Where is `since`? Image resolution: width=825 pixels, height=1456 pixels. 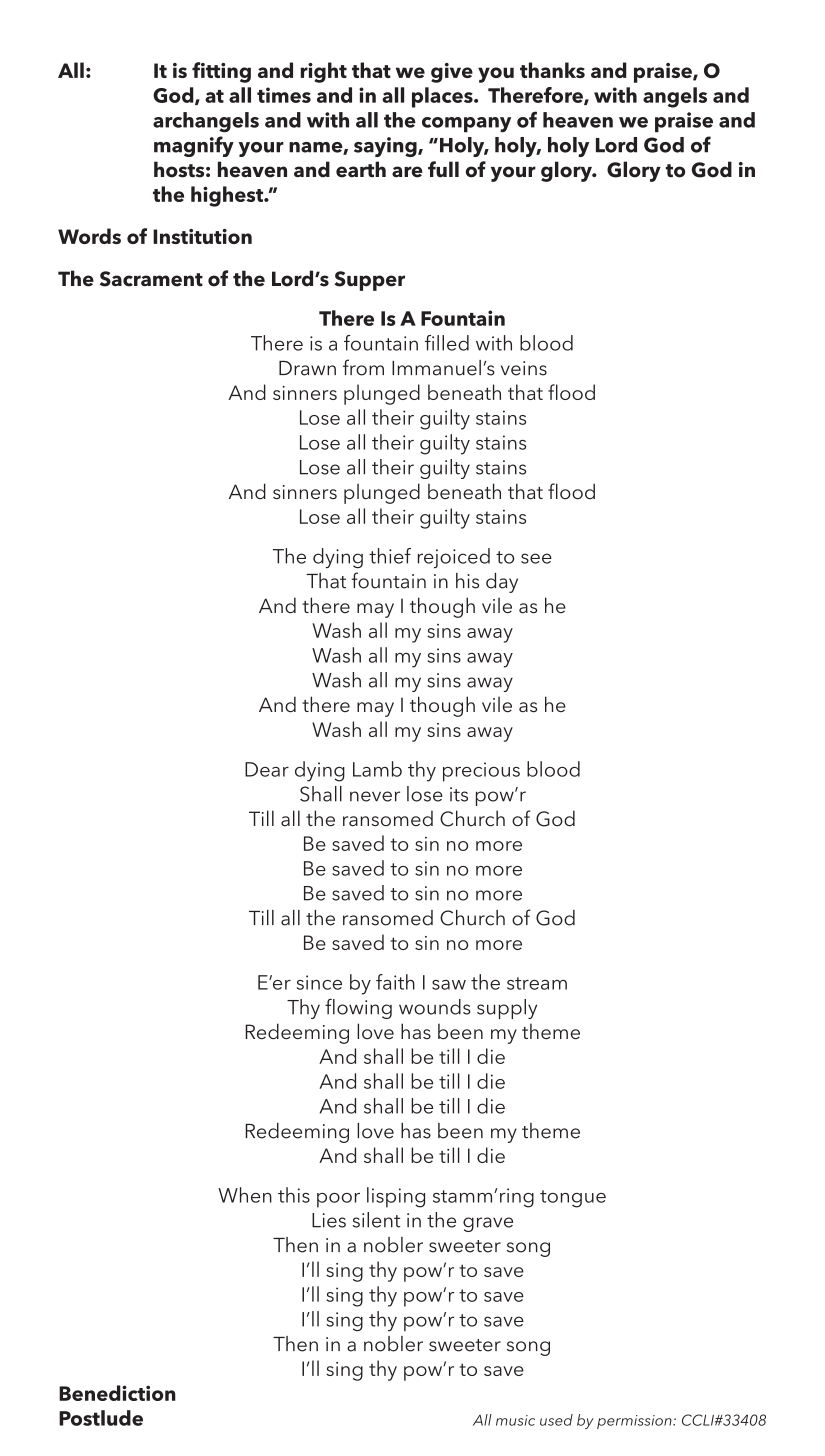 since is located at coordinates (319, 982).
